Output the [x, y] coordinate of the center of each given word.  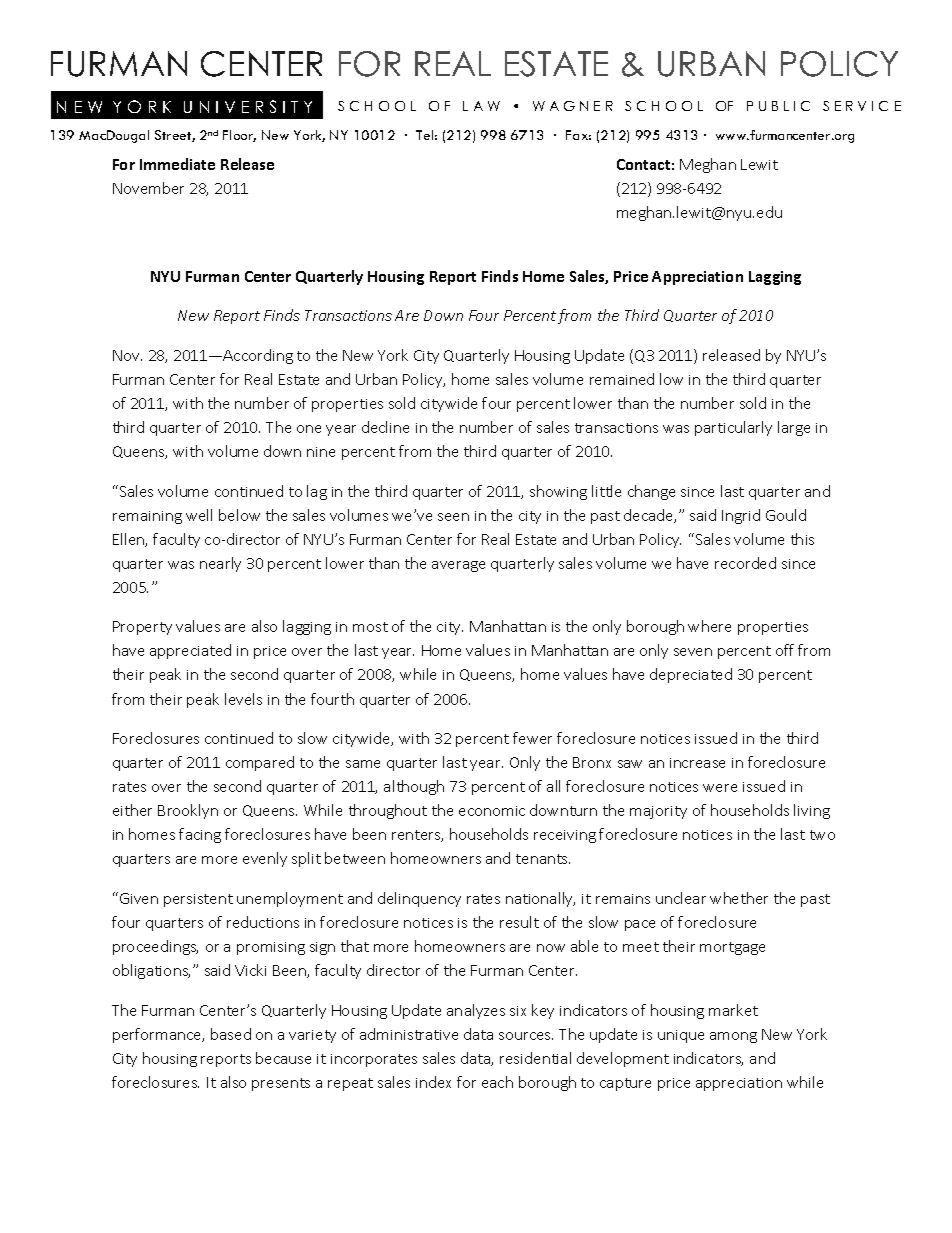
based [231, 1034]
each [497, 1082]
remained [622, 379]
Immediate [177, 164]
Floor [239, 136]
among [733, 1037]
